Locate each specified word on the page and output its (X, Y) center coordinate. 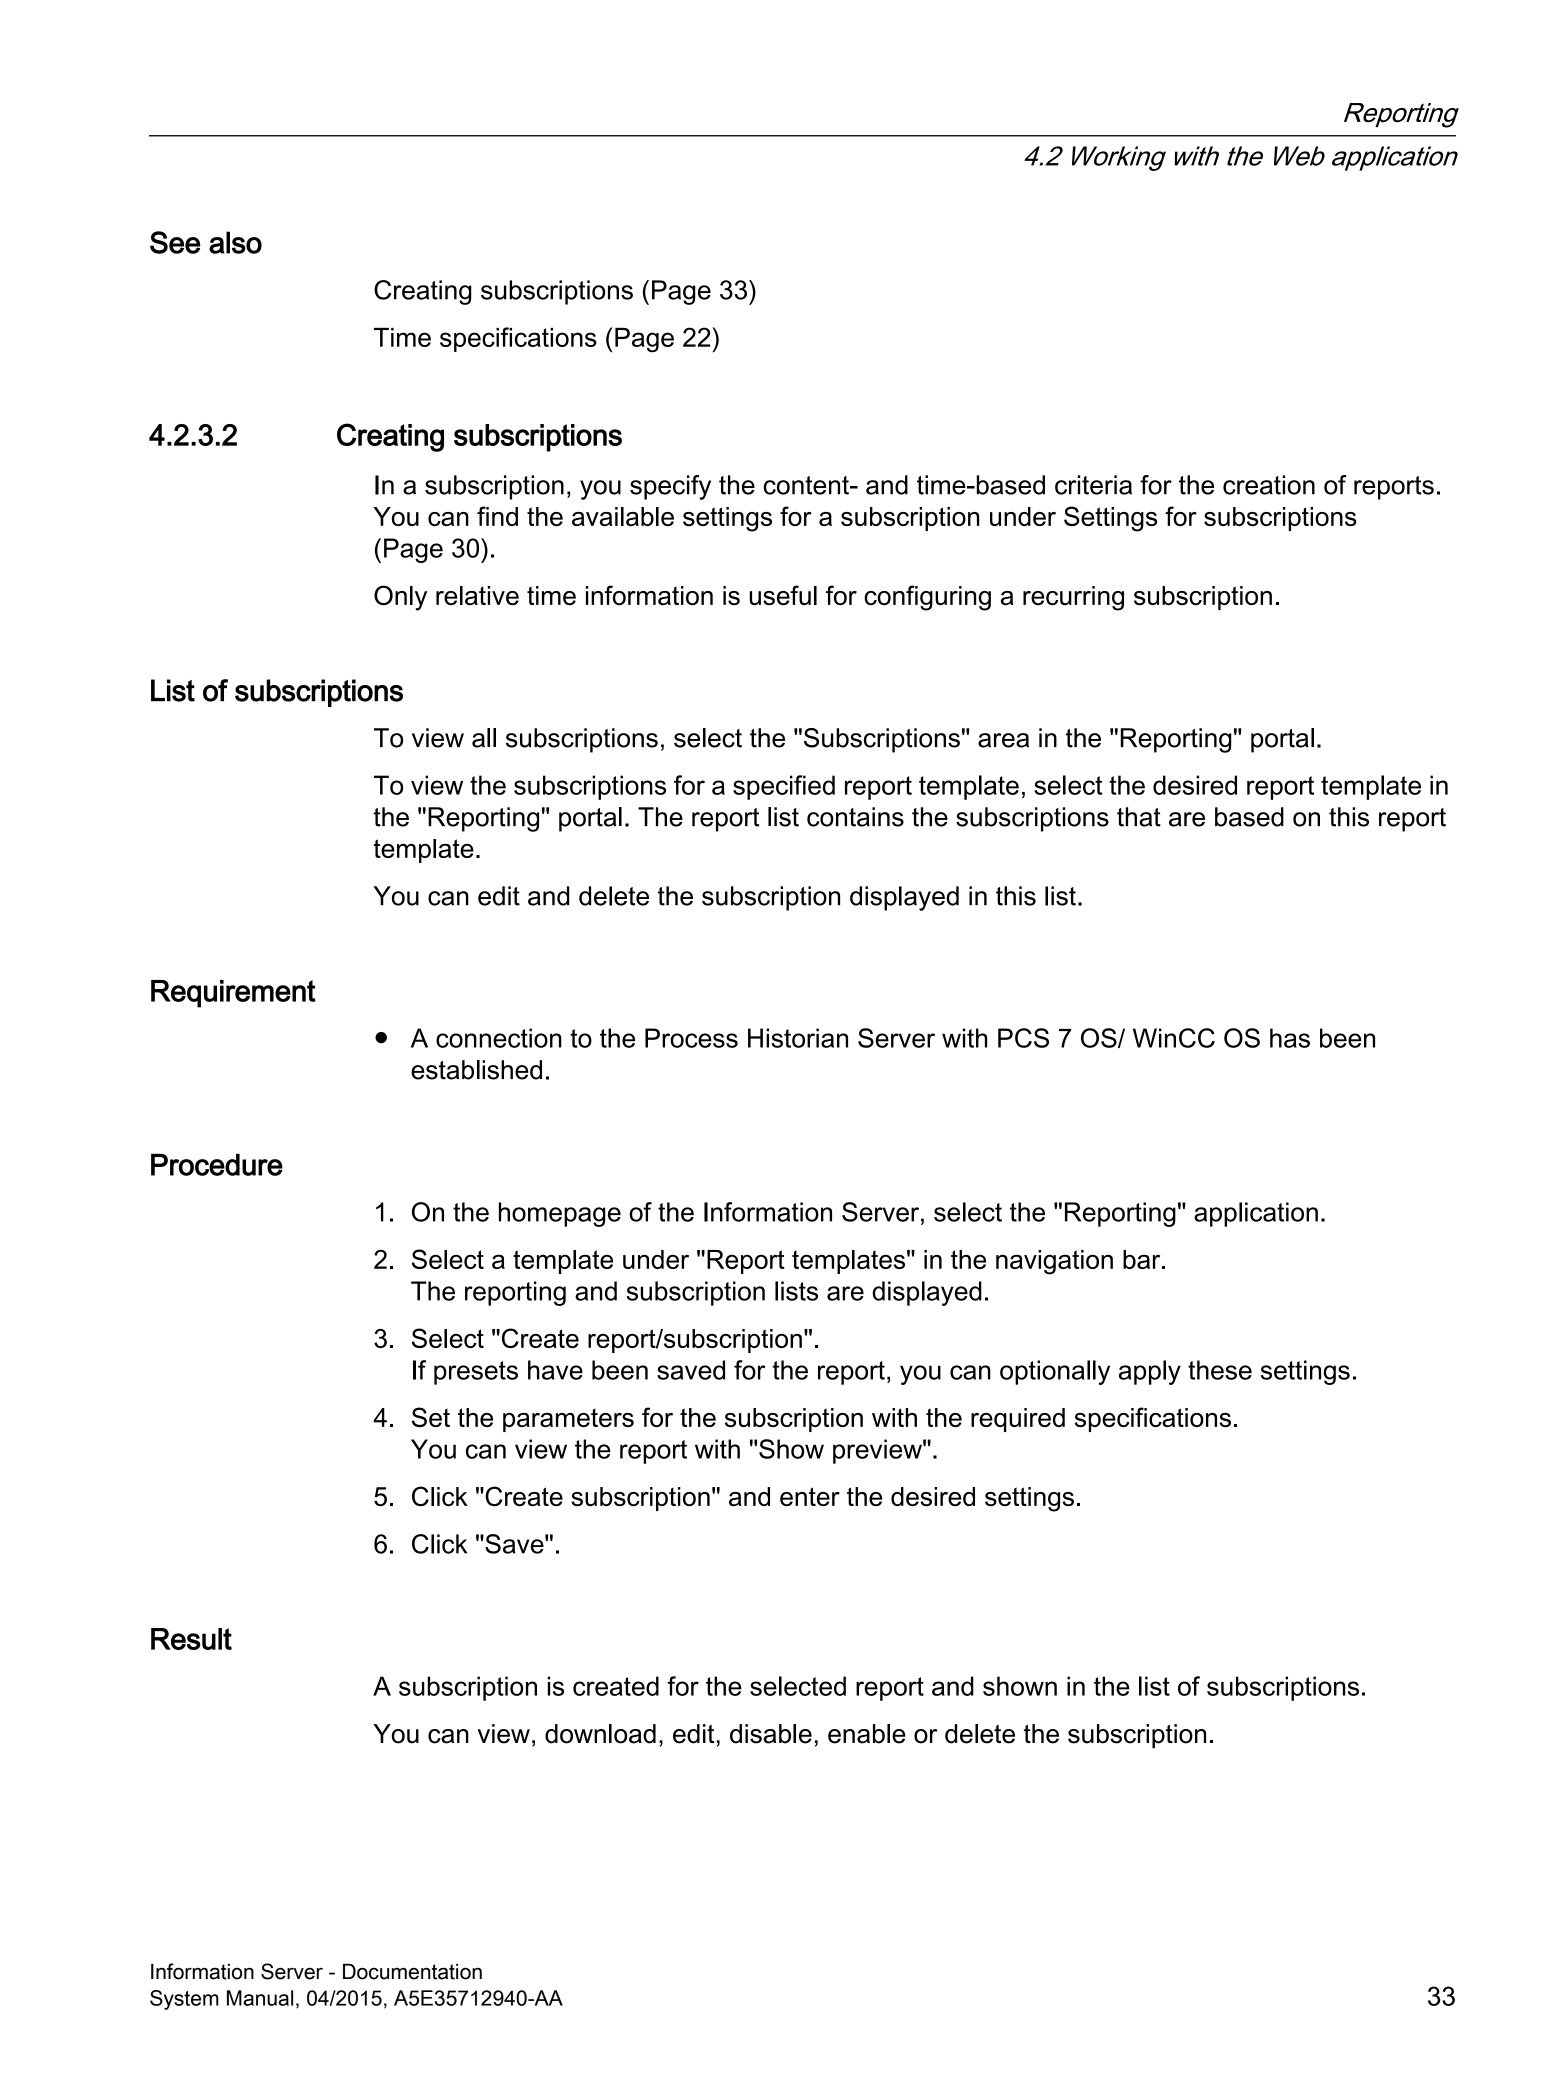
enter (810, 1496)
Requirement (233, 994)
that (1139, 817)
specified (784, 787)
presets (476, 1373)
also (235, 242)
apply (1150, 1372)
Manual (260, 1998)
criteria (1093, 485)
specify (670, 487)
